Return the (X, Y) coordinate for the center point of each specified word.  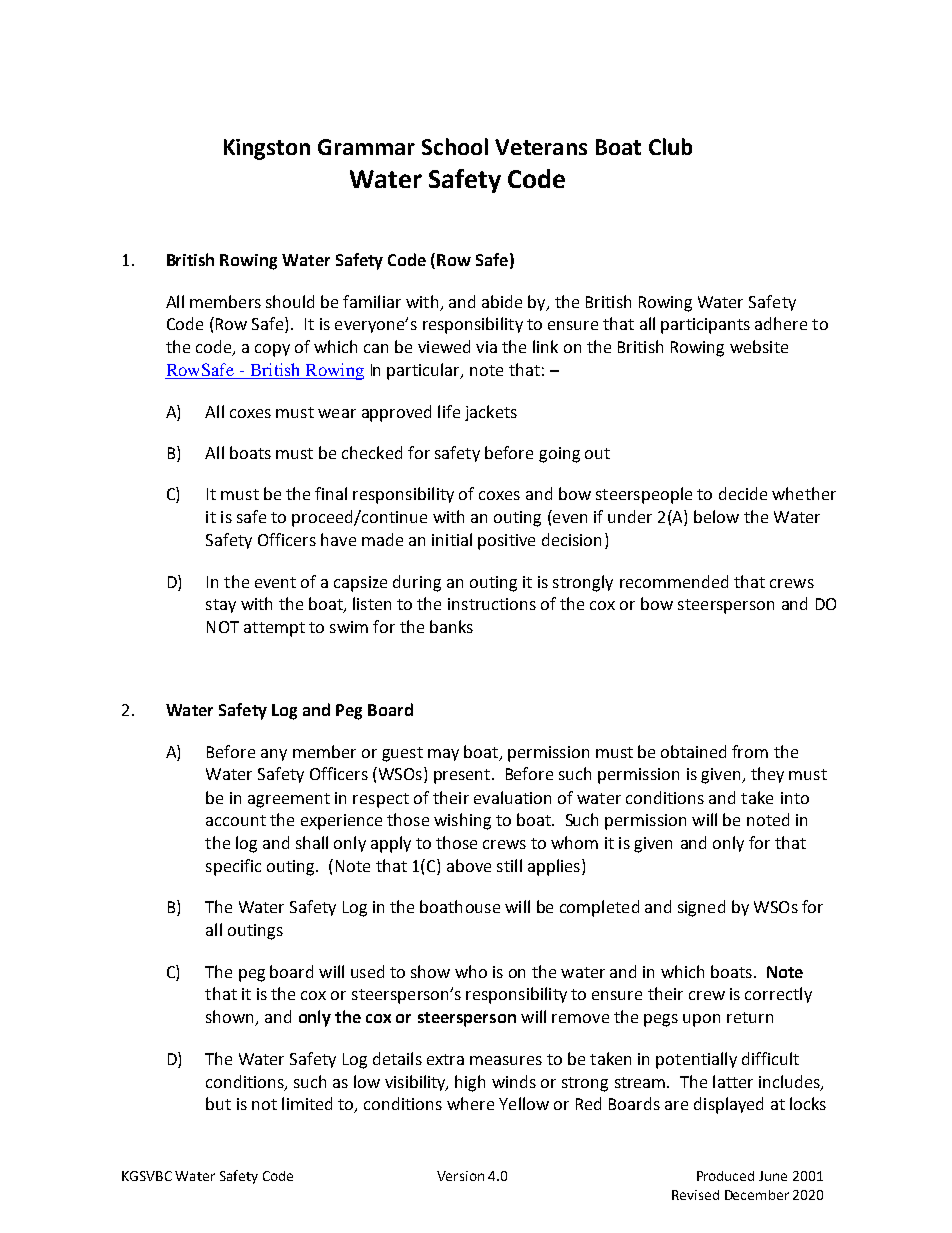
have (338, 539)
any (274, 755)
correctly (778, 995)
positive (506, 542)
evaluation (512, 797)
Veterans (541, 147)
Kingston (267, 149)
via (486, 347)
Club (670, 146)
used (367, 971)
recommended (674, 581)
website (759, 346)
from (750, 751)
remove (580, 1018)
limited (307, 1103)
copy (272, 350)
